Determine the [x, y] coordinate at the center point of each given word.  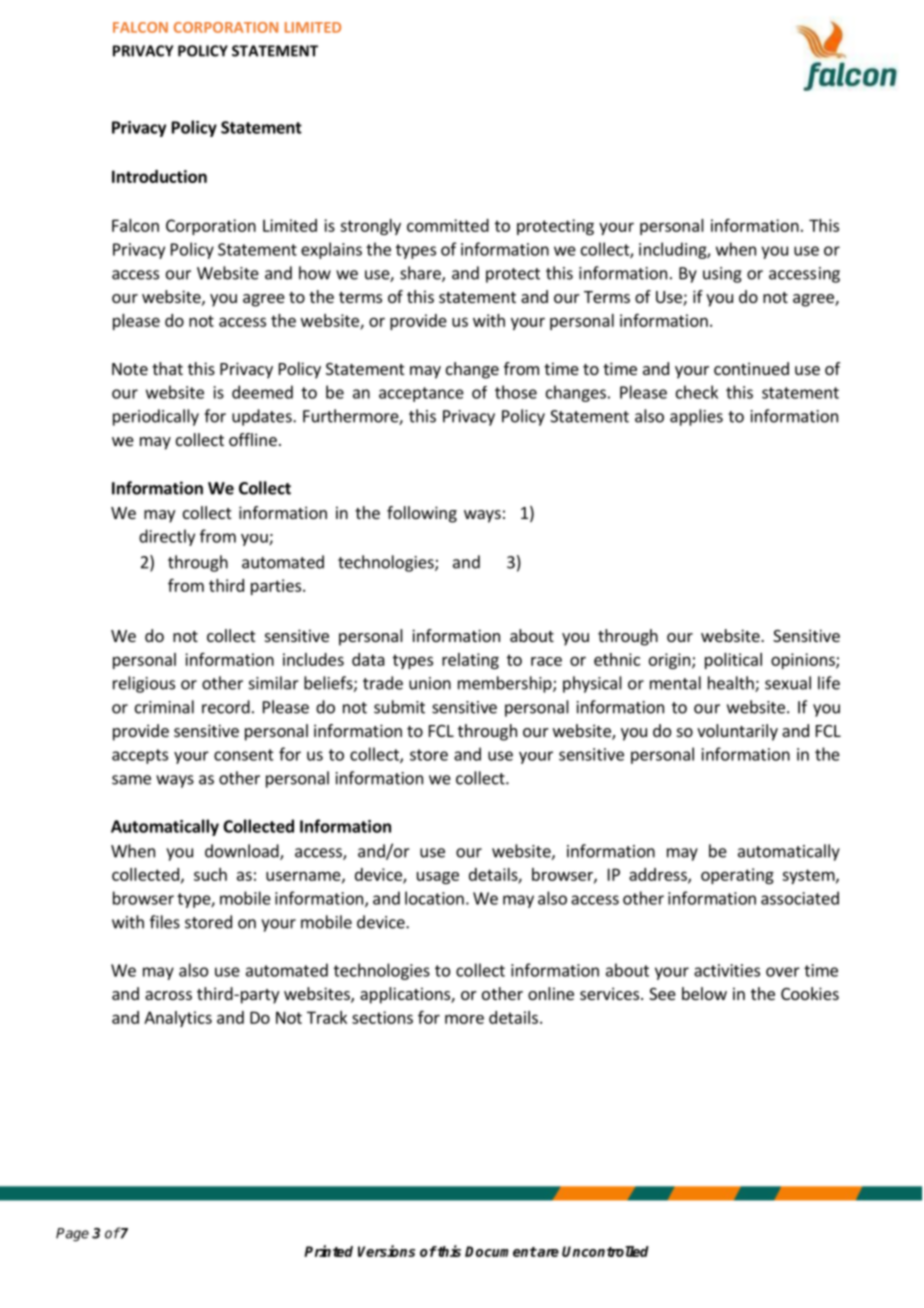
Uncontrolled [605, 1251]
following [422, 514]
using [722, 275]
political [733, 661]
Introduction [159, 176]
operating [737, 876]
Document [501, 1251]
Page [72, 1235]
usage [438, 878]
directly [167, 537]
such [210, 874]
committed [448, 225]
